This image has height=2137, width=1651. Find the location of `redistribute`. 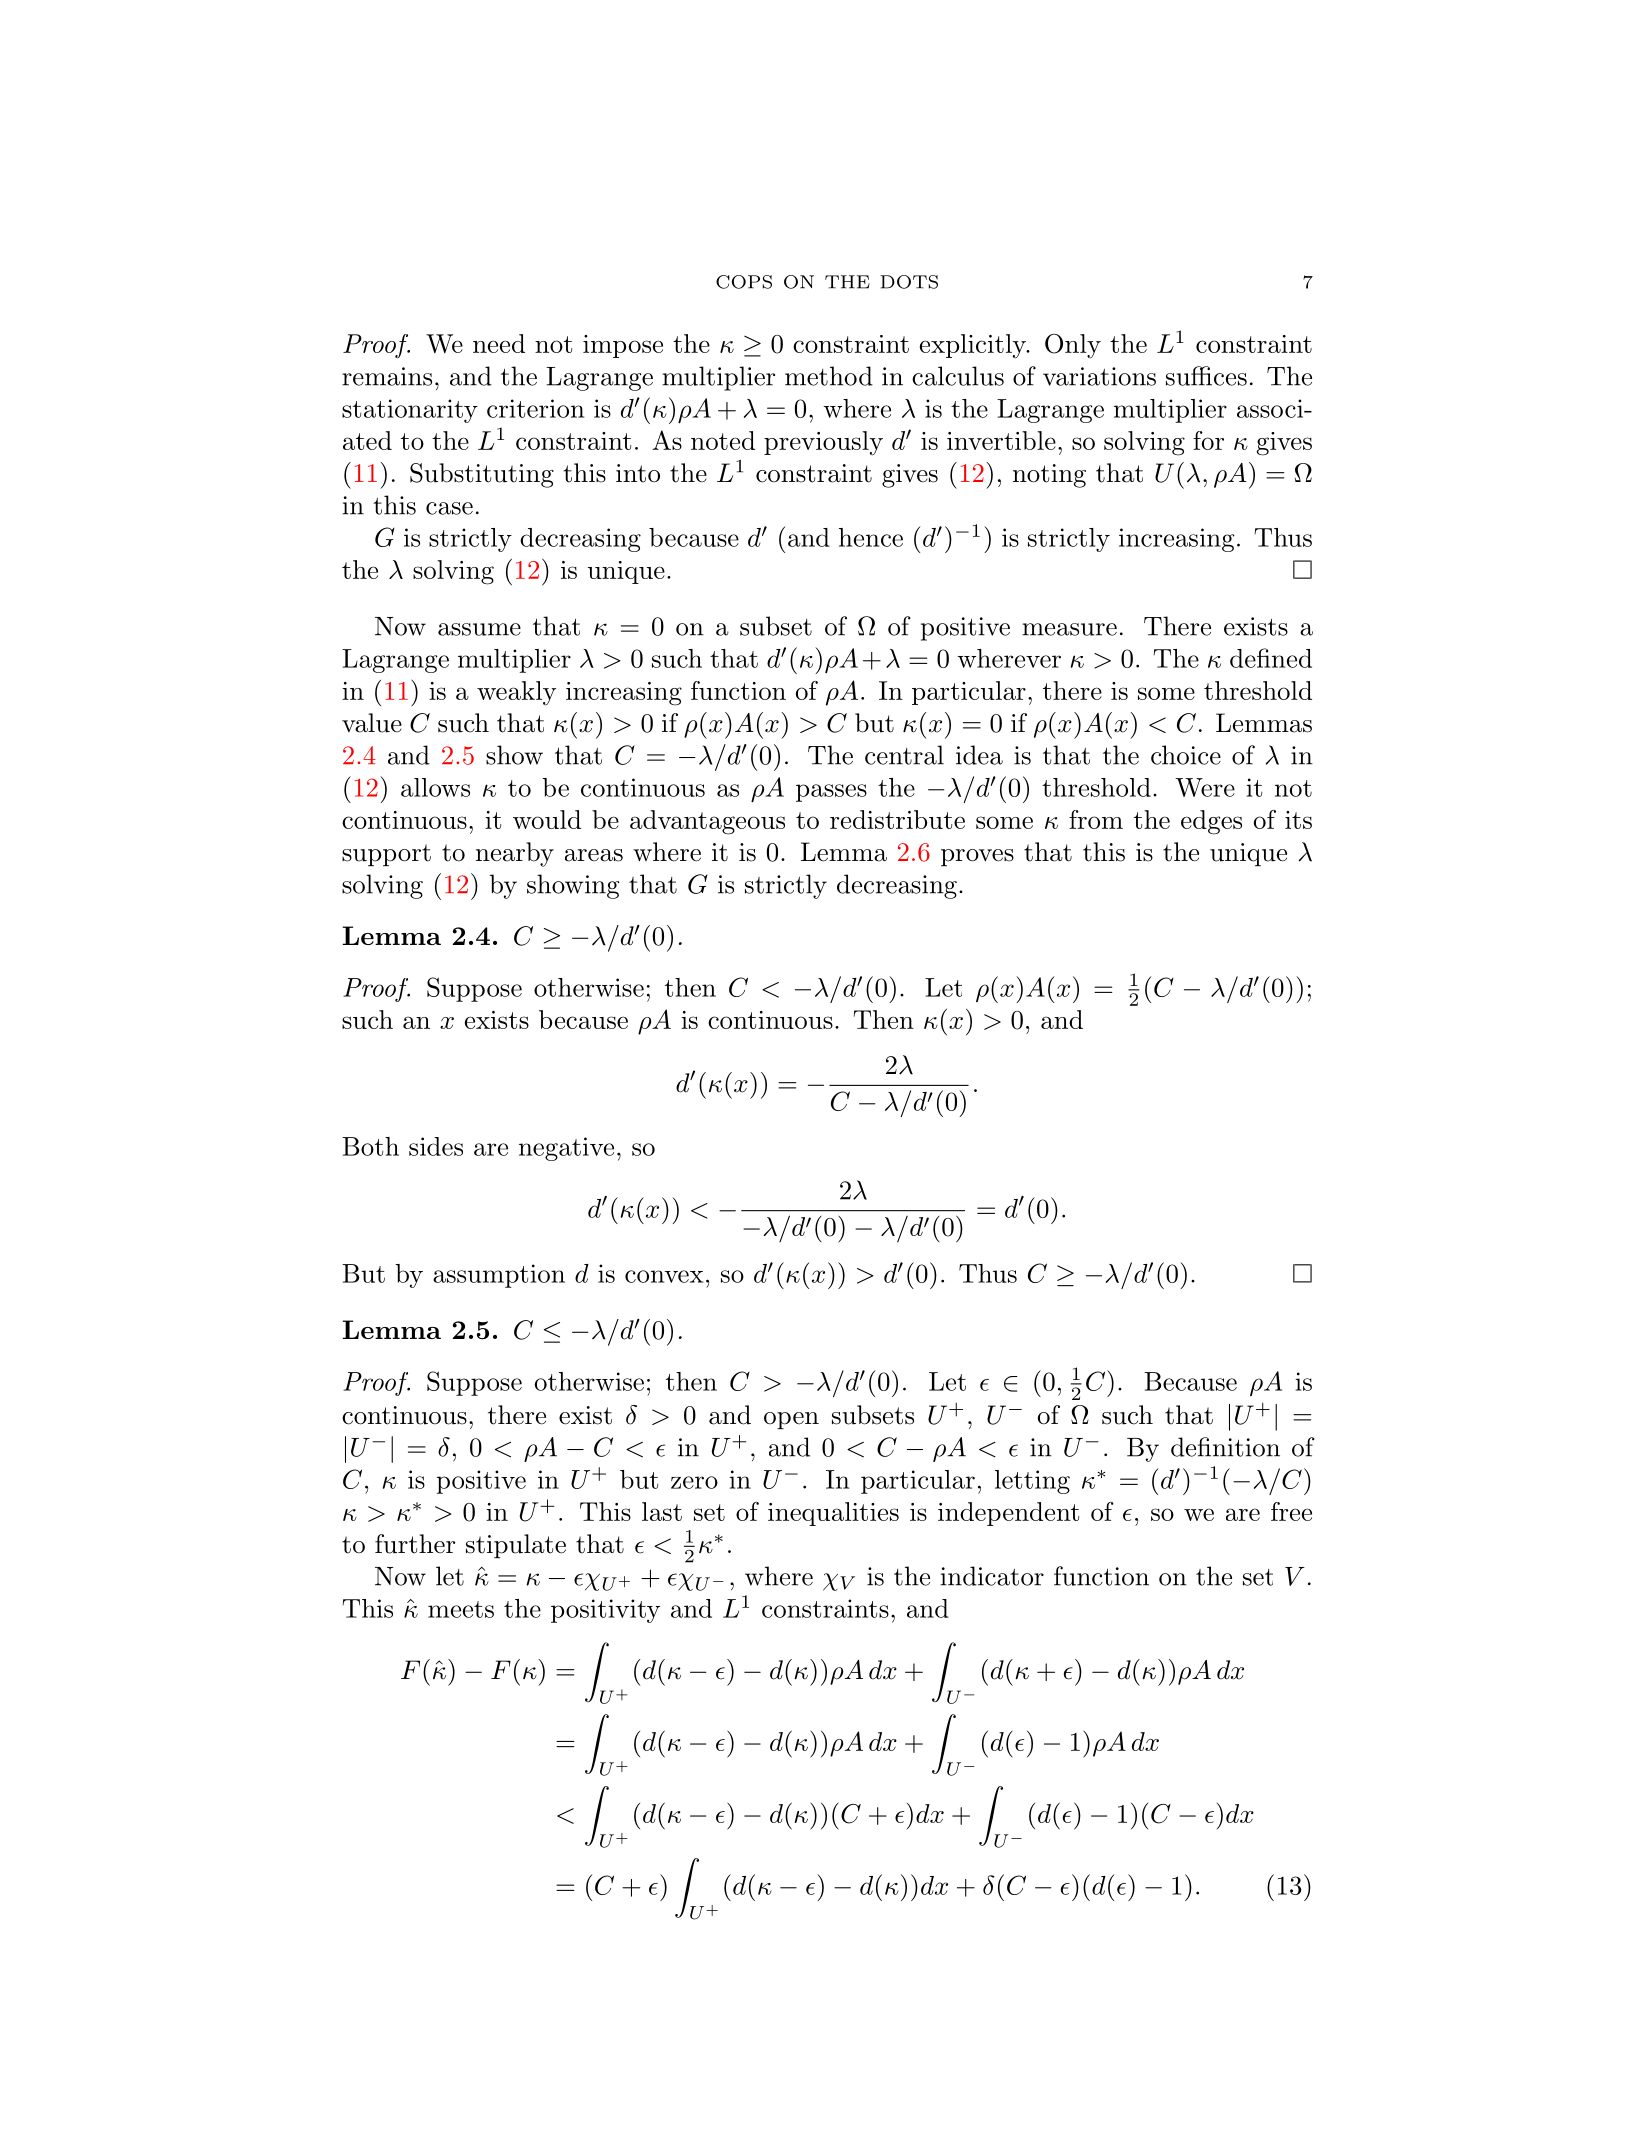

redistribute is located at coordinates (897, 819).
